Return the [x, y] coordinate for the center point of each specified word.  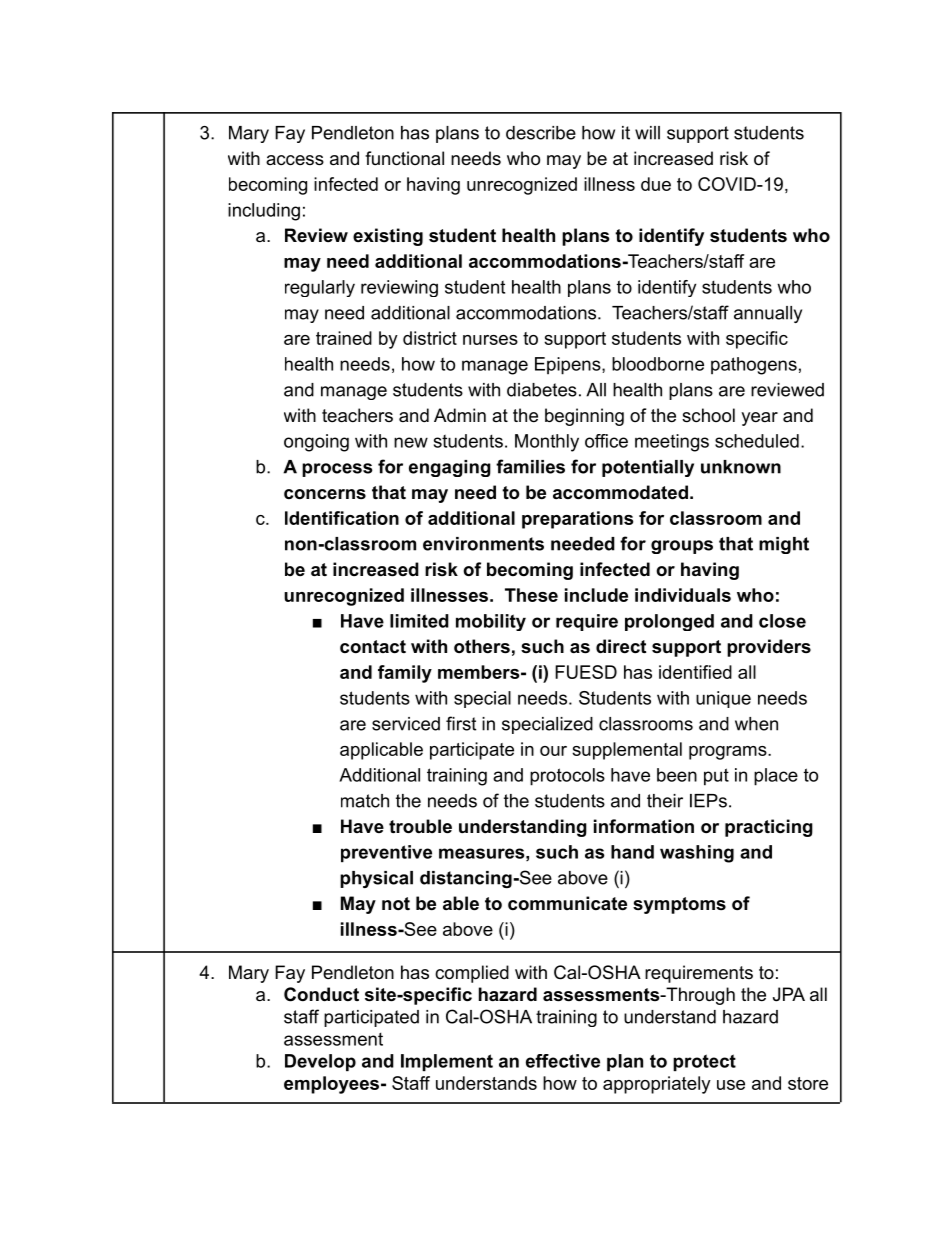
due [656, 184]
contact [373, 647]
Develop [320, 1062]
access [295, 160]
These [531, 595]
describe [541, 133]
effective [563, 1061]
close [782, 621]
